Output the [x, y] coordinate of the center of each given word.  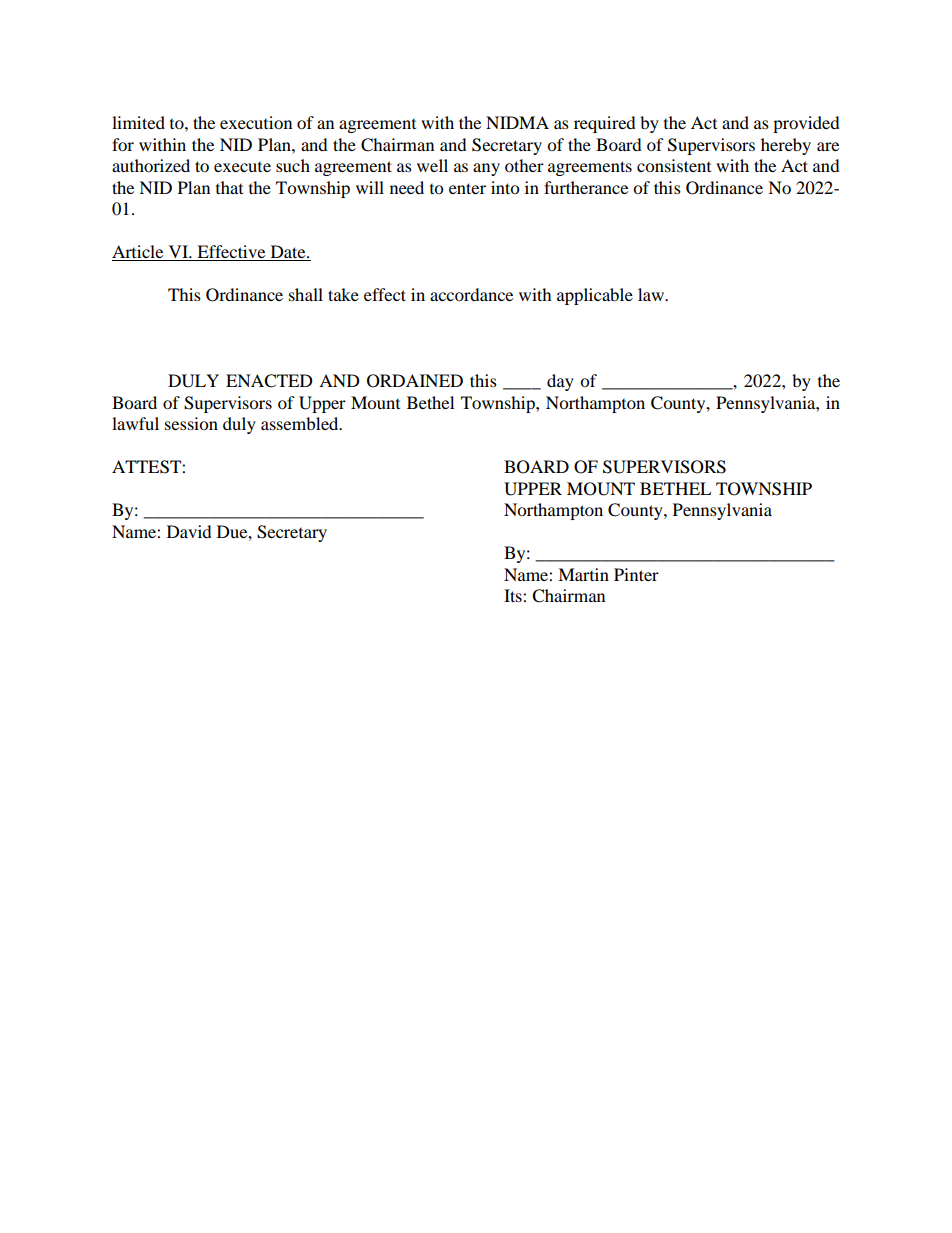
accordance [471, 294]
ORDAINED [415, 381]
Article [139, 253]
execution [256, 122]
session [191, 423]
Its [514, 595]
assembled [301, 423]
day [560, 382]
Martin [583, 574]
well [432, 165]
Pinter [636, 574]
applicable [595, 296]
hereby [786, 146]
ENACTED [269, 381]
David [189, 531]
